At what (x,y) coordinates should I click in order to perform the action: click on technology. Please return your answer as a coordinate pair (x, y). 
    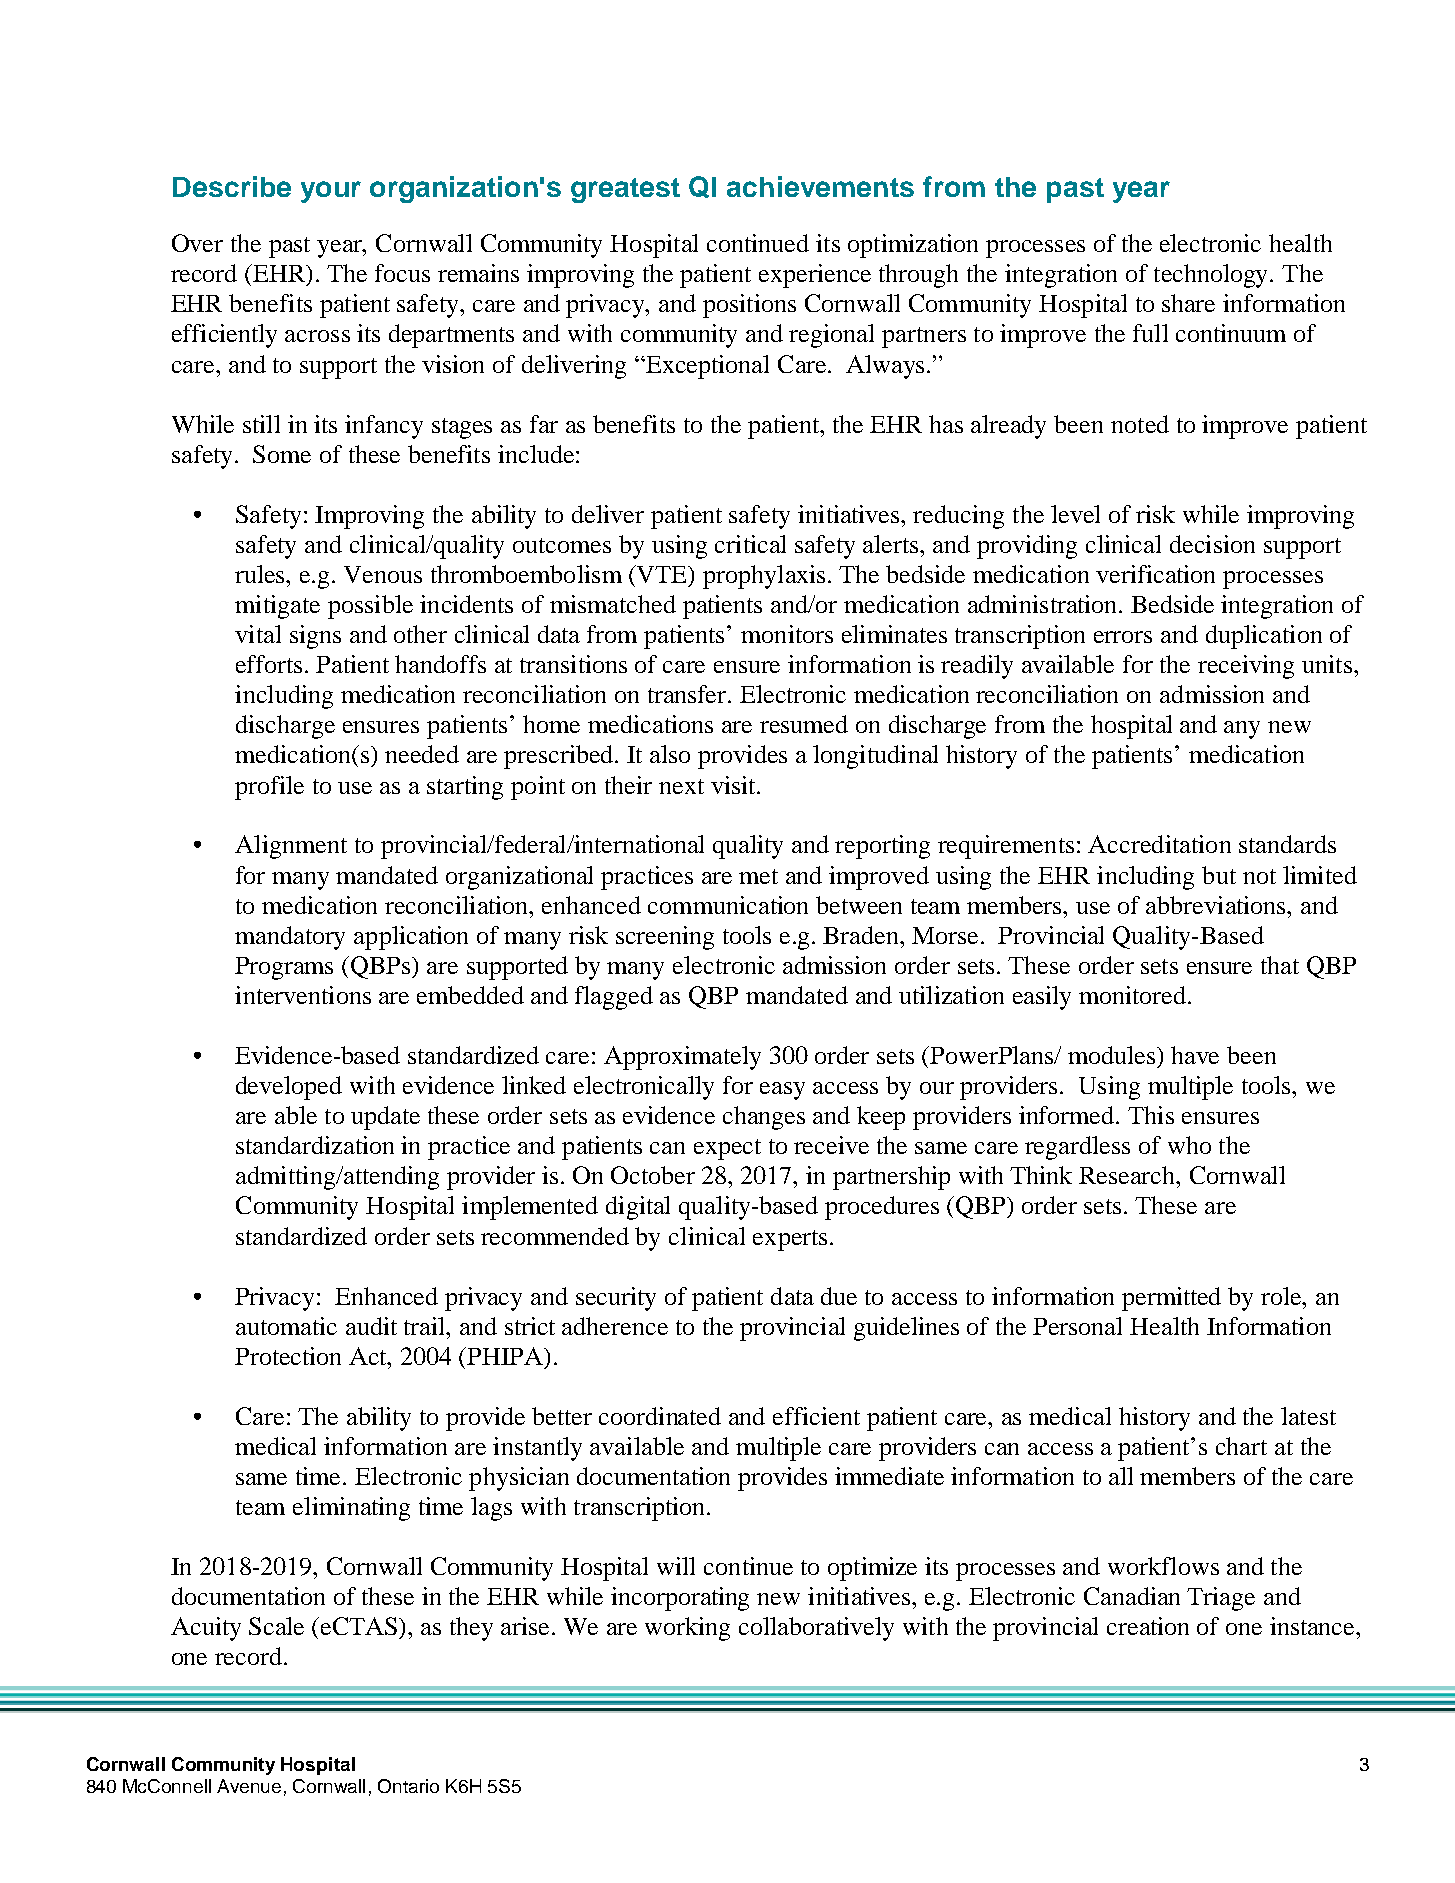
    Looking at the image, I should click on (1212, 276).
